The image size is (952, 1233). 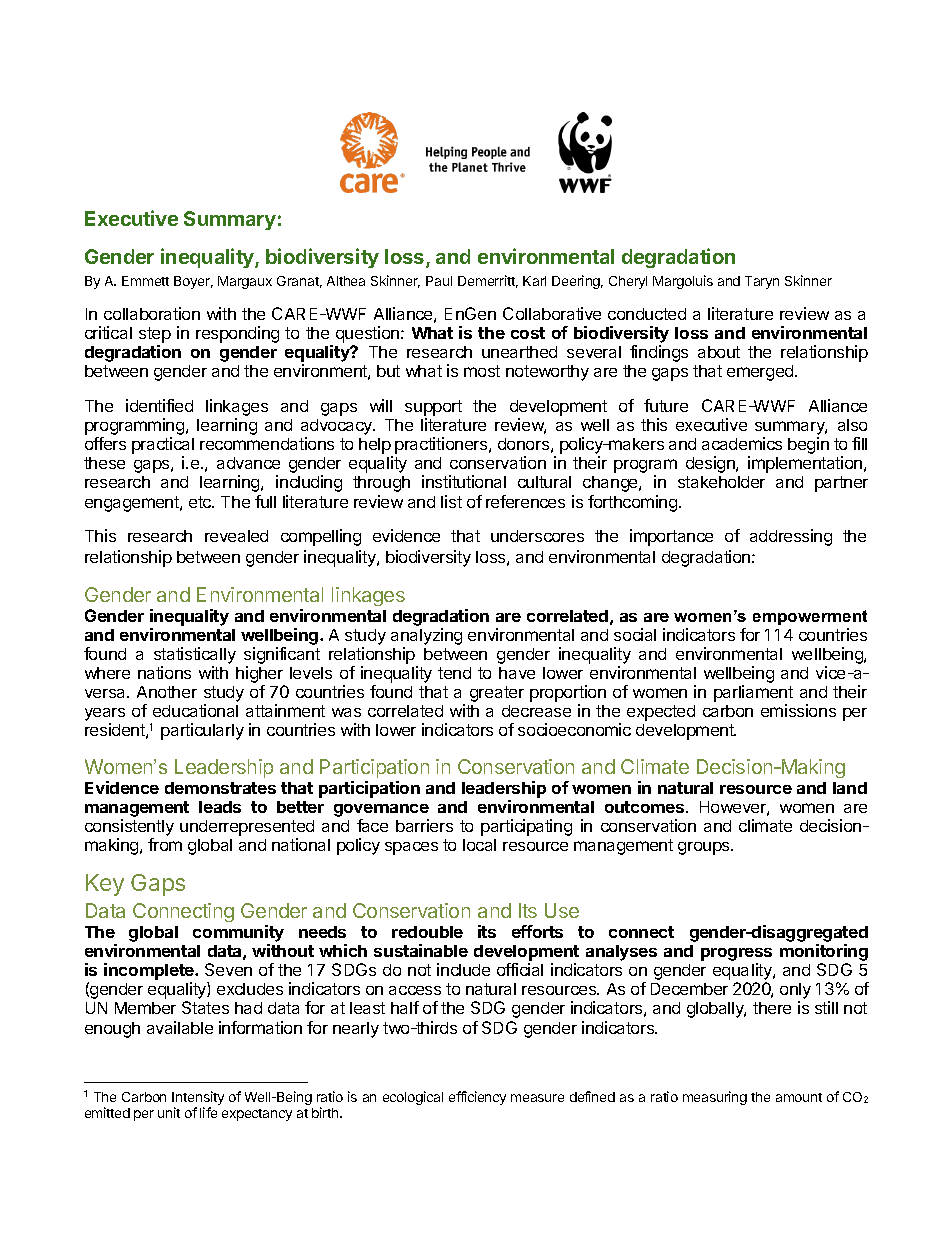 What do you see at coordinates (497, 694) in the document?
I see `greater` at bounding box center [497, 694].
